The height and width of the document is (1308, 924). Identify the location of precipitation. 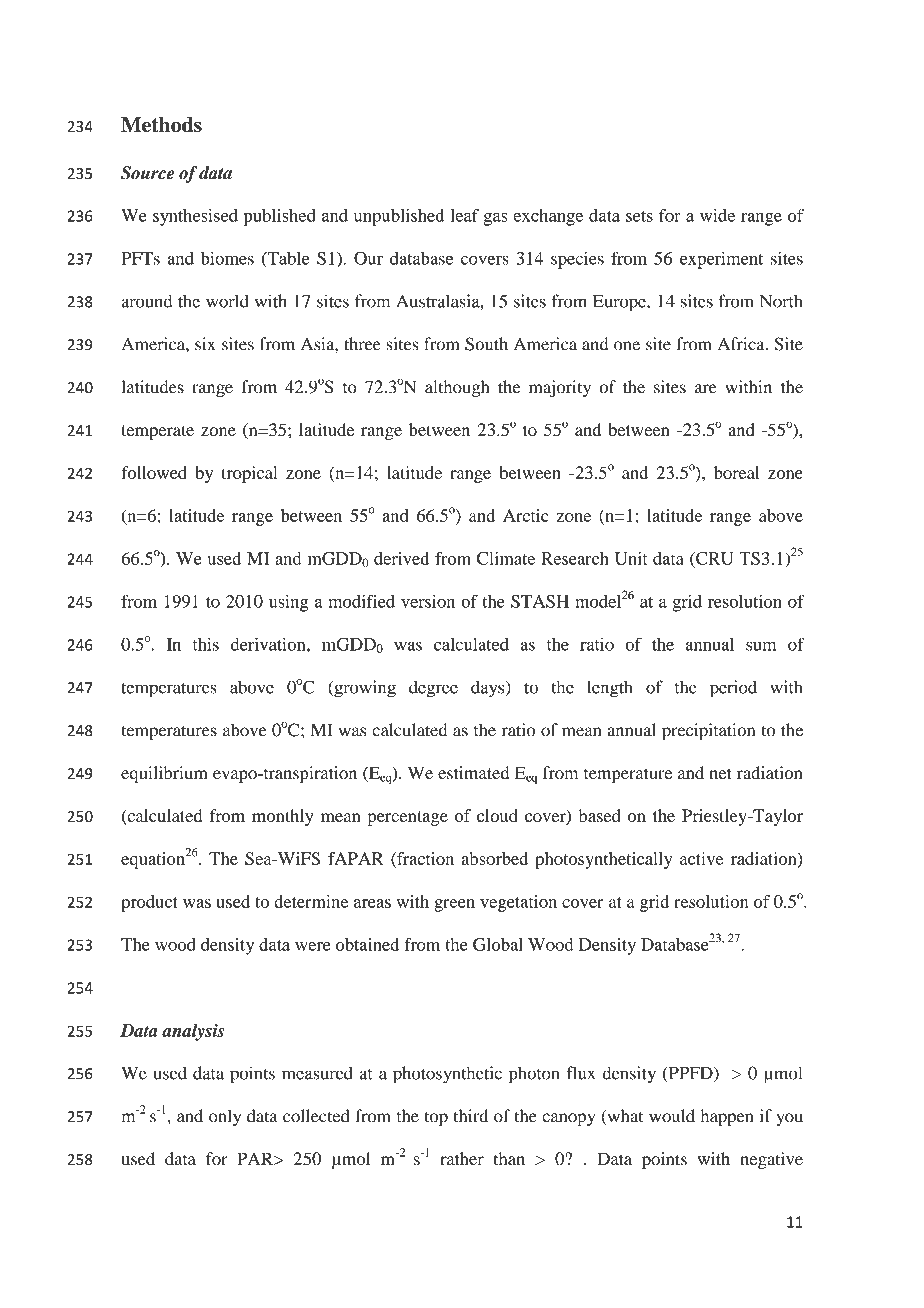
(708, 732).
